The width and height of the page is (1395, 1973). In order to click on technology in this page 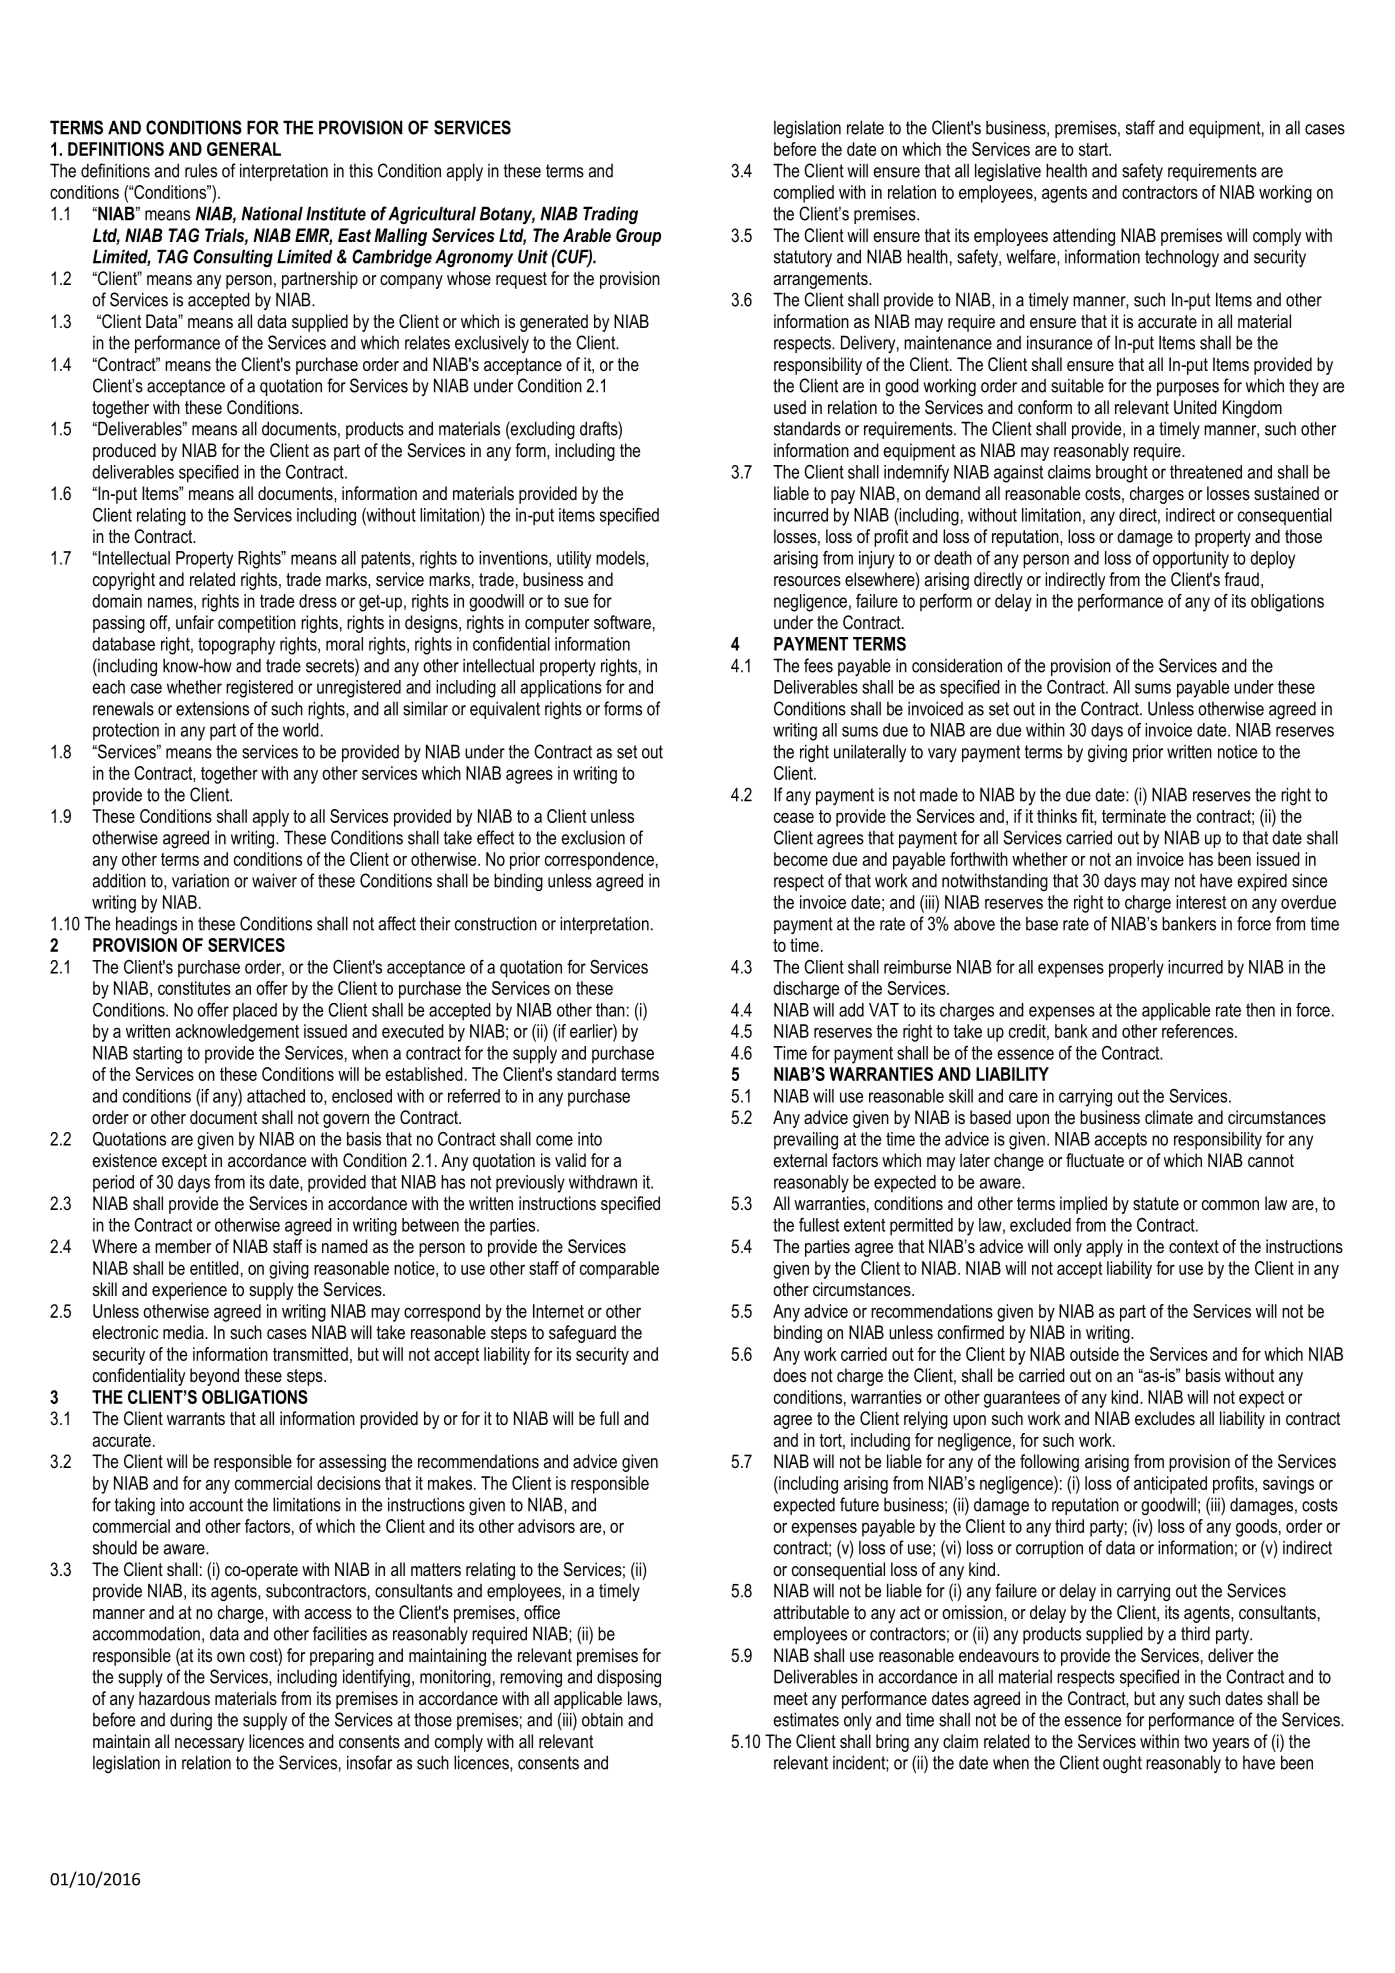, I will do `click(1182, 258)`.
